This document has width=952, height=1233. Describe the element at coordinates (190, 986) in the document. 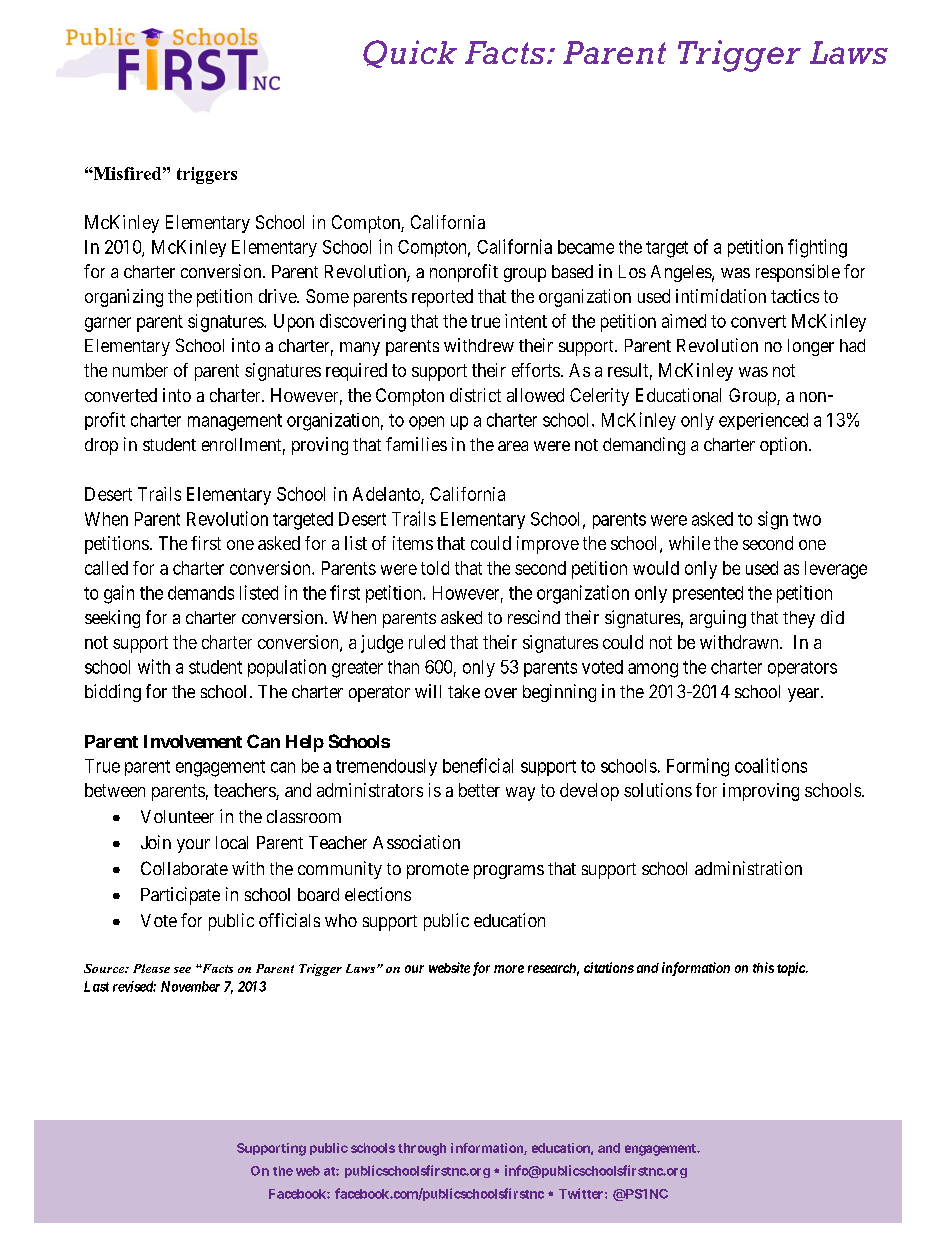

I see `November` at that location.
